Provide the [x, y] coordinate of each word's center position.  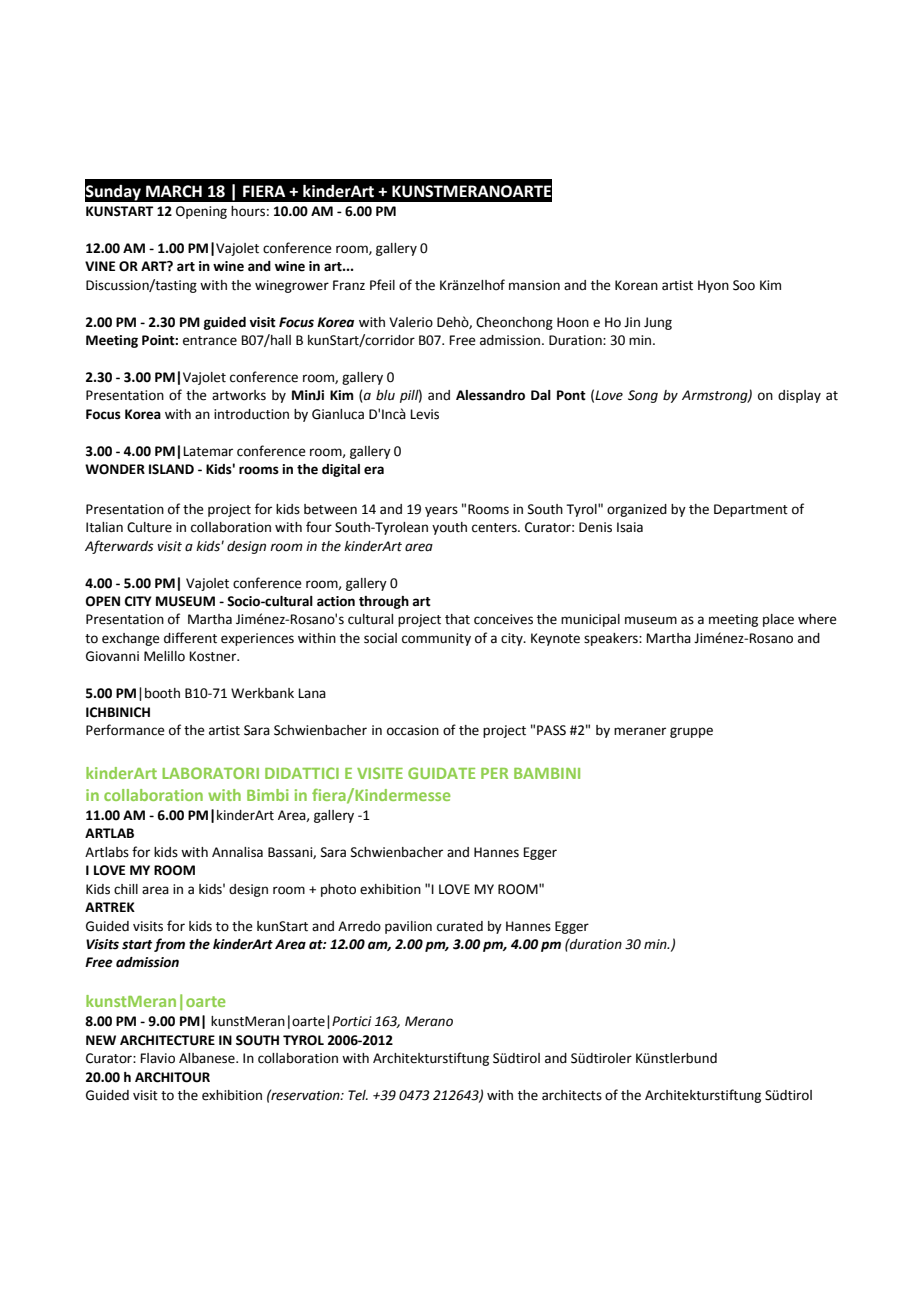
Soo [744, 285]
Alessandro [490, 395]
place [778, 620]
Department [751, 510]
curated [460, 926]
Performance [125, 730]
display [799, 396]
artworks [239, 395]
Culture [149, 527]
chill [126, 889]
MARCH [174, 191]
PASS [551, 730]
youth [449, 528]
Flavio [157, 1058]
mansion [534, 285]
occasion [413, 730]
